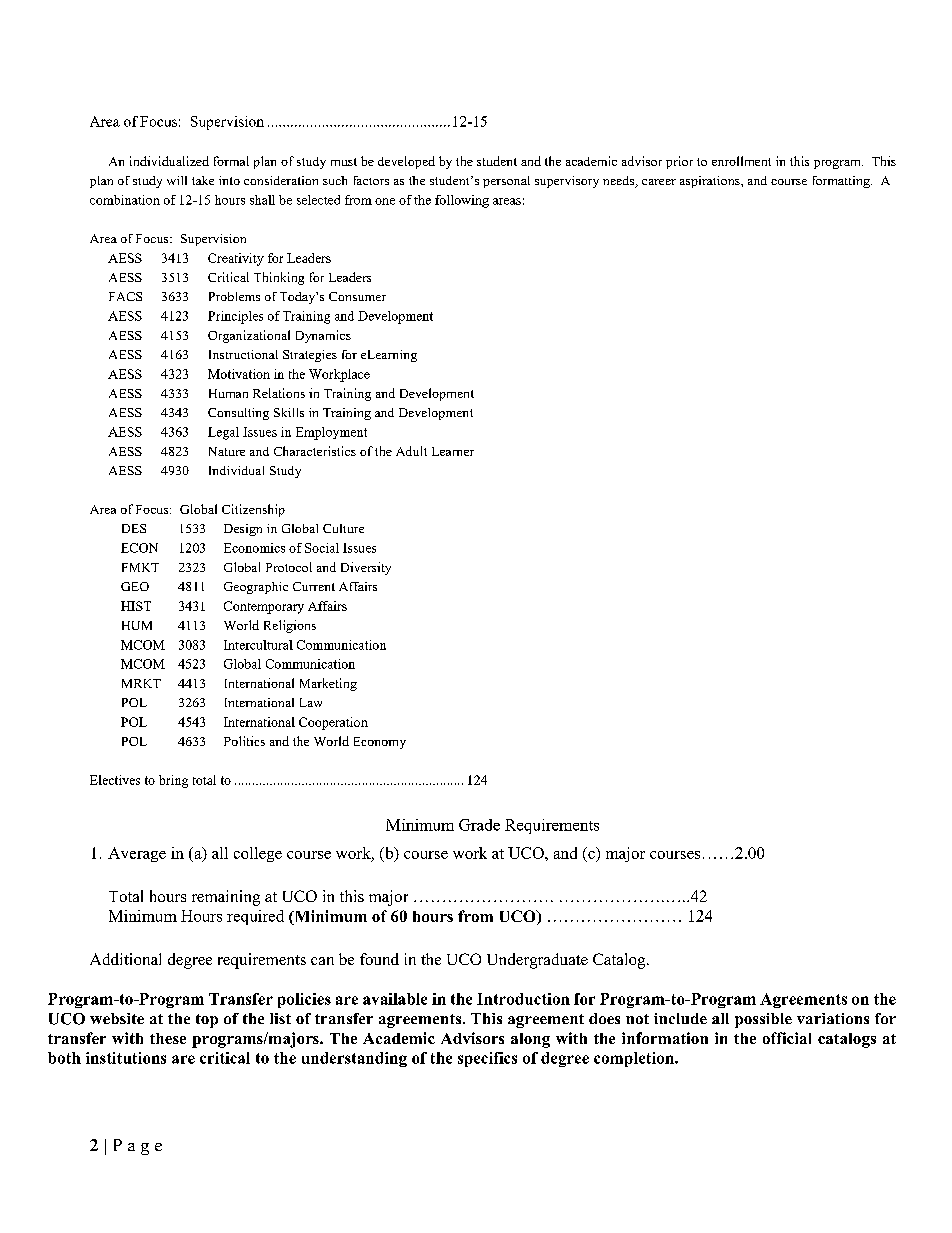  Describe the element at coordinates (136, 606) in the screenshot. I see `HIST` at that location.
